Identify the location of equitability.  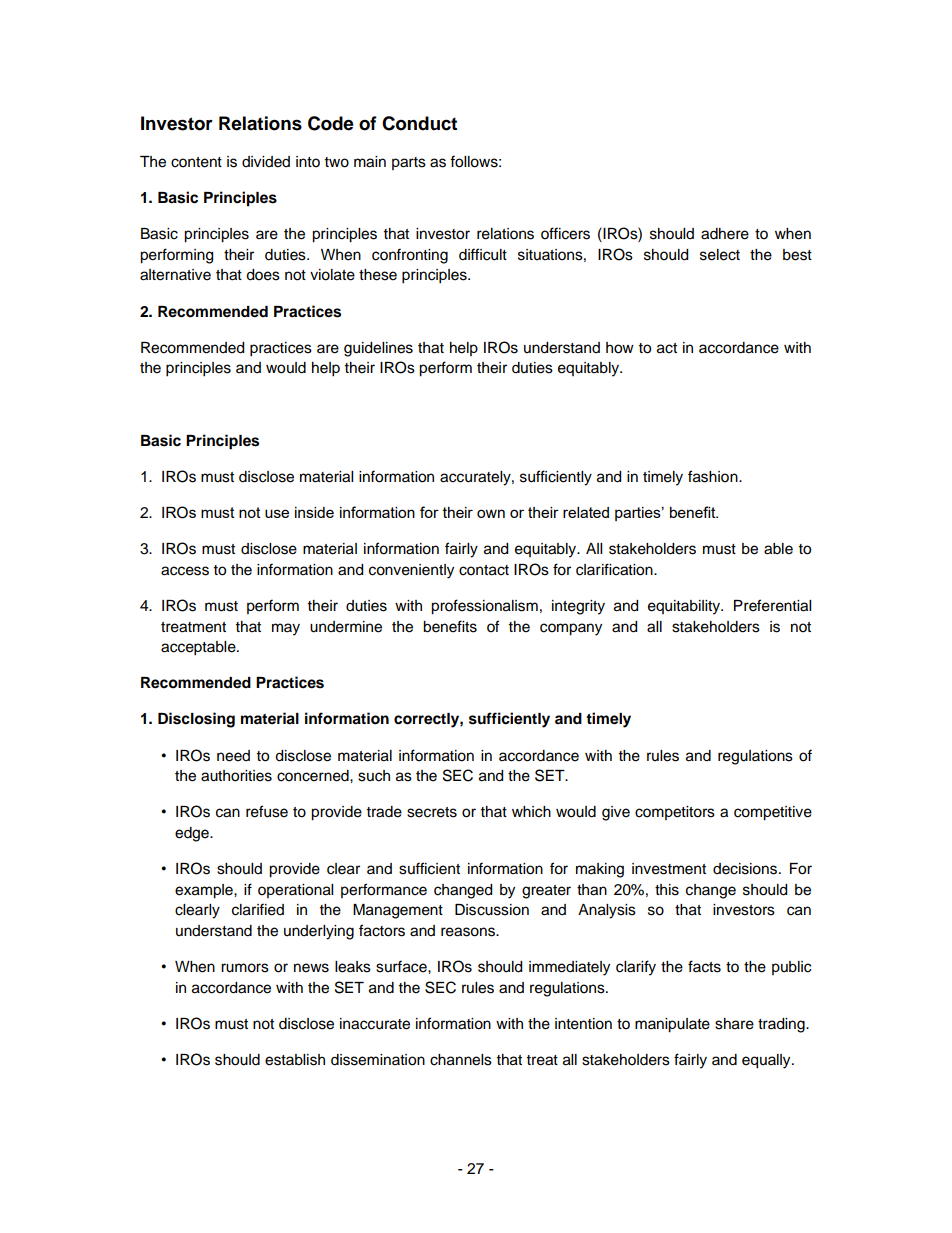
(685, 607).
